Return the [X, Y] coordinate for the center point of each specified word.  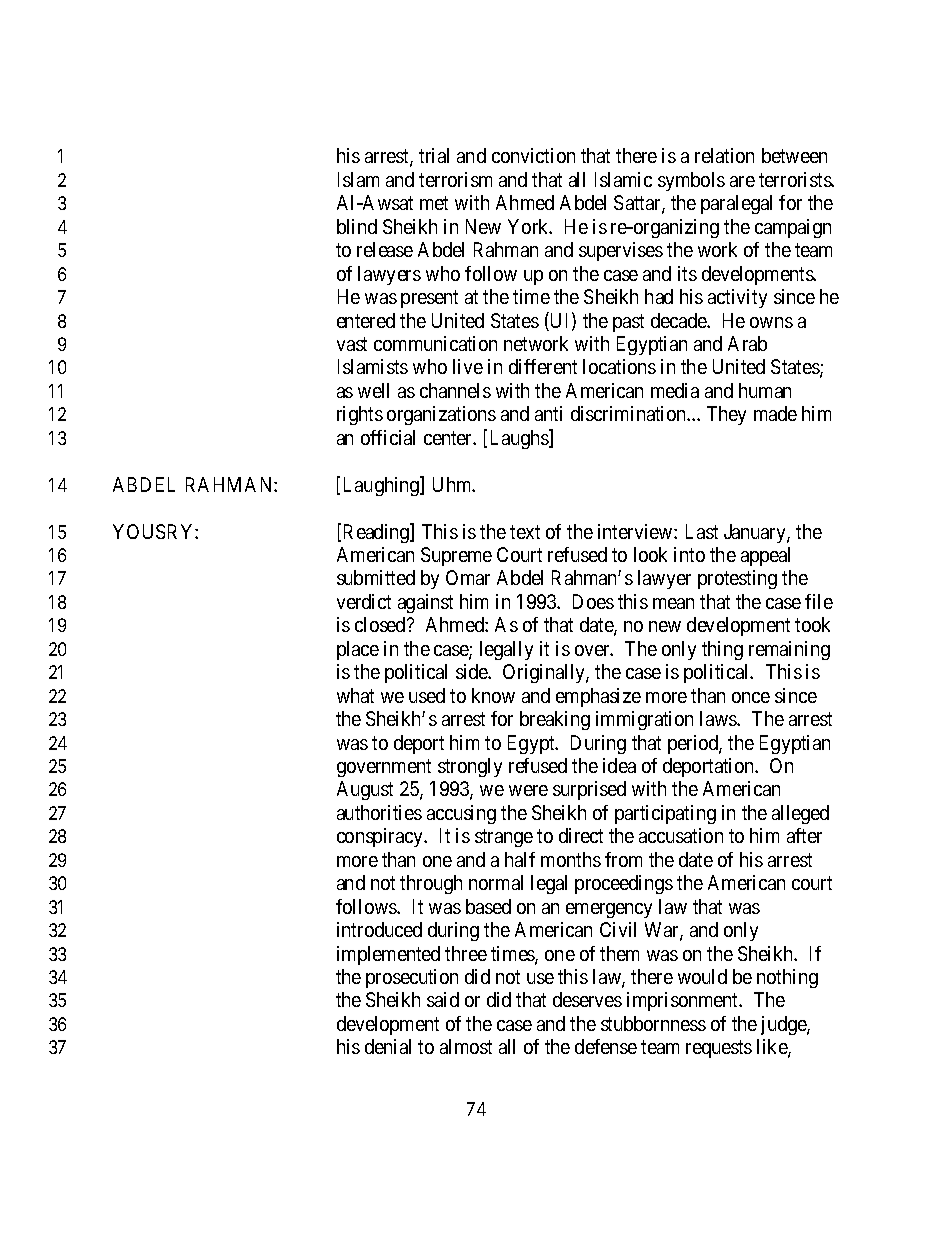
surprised [589, 790]
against [425, 603]
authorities [379, 812]
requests [719, 1049]
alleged [800, 814]
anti [548, 413]
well [373, 390]
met [434, 203]
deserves [587, 999]
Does [593, 601]
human [765, 390]
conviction [533, 155]
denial [388, 1046]
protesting [737, 579]
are [742, 181]
